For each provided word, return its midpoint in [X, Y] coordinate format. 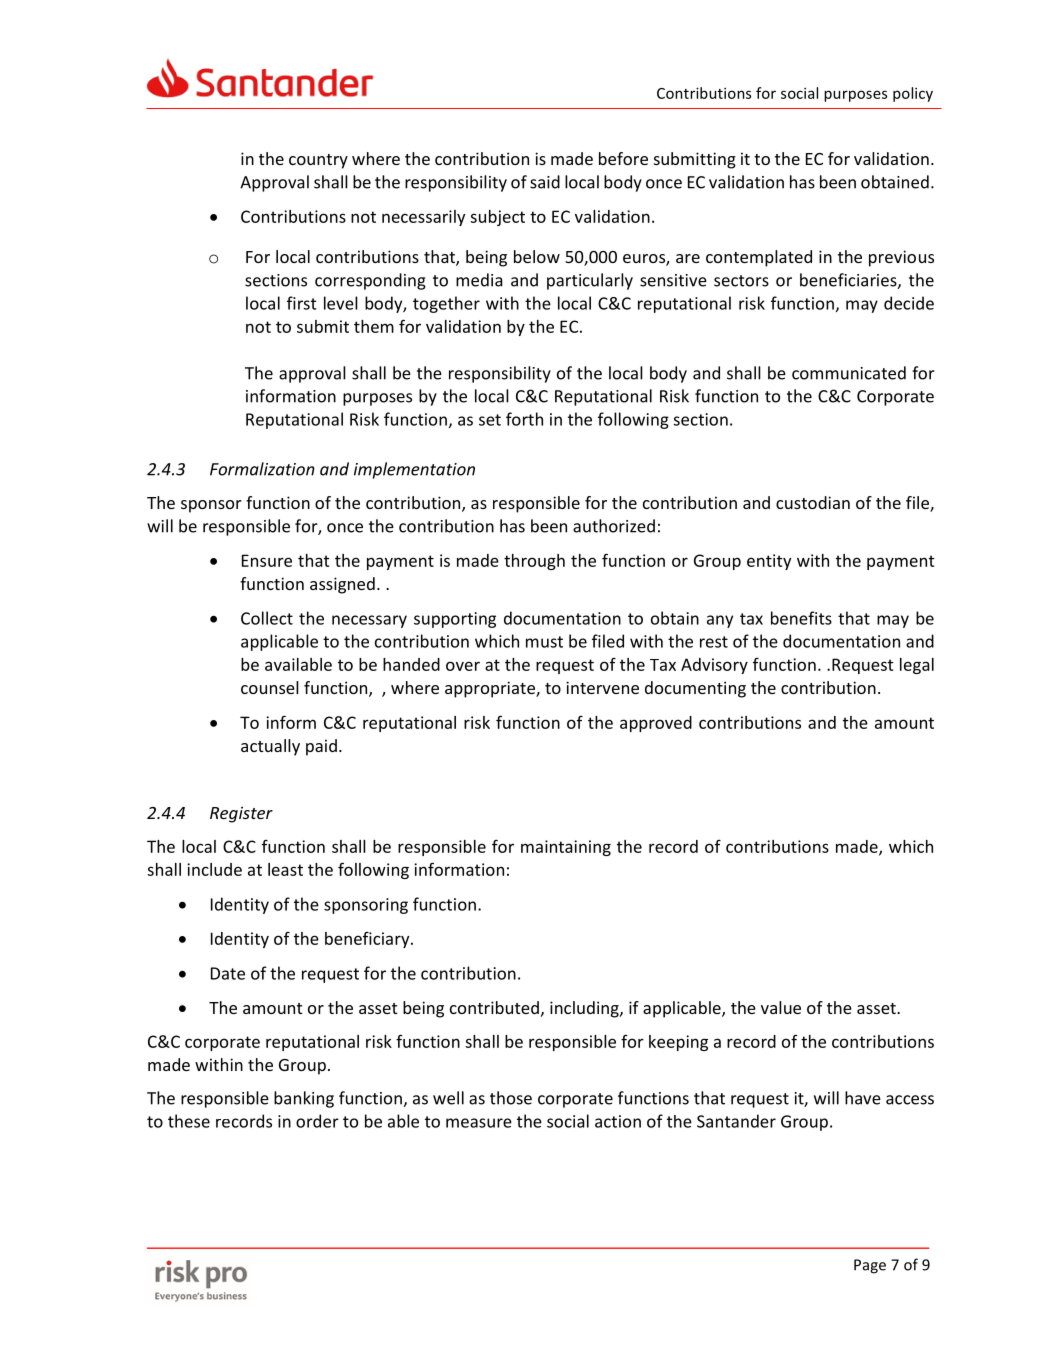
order [317, 1121]
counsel [270, 687]
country [318, 161]
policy [913, 94]
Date [228, 973]
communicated [849, 373]
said [545, 182]
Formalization [262, 469]
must [544, 642]
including [585, 1009]
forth [524, 419]
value [781, 1007]
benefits [801, 618]
